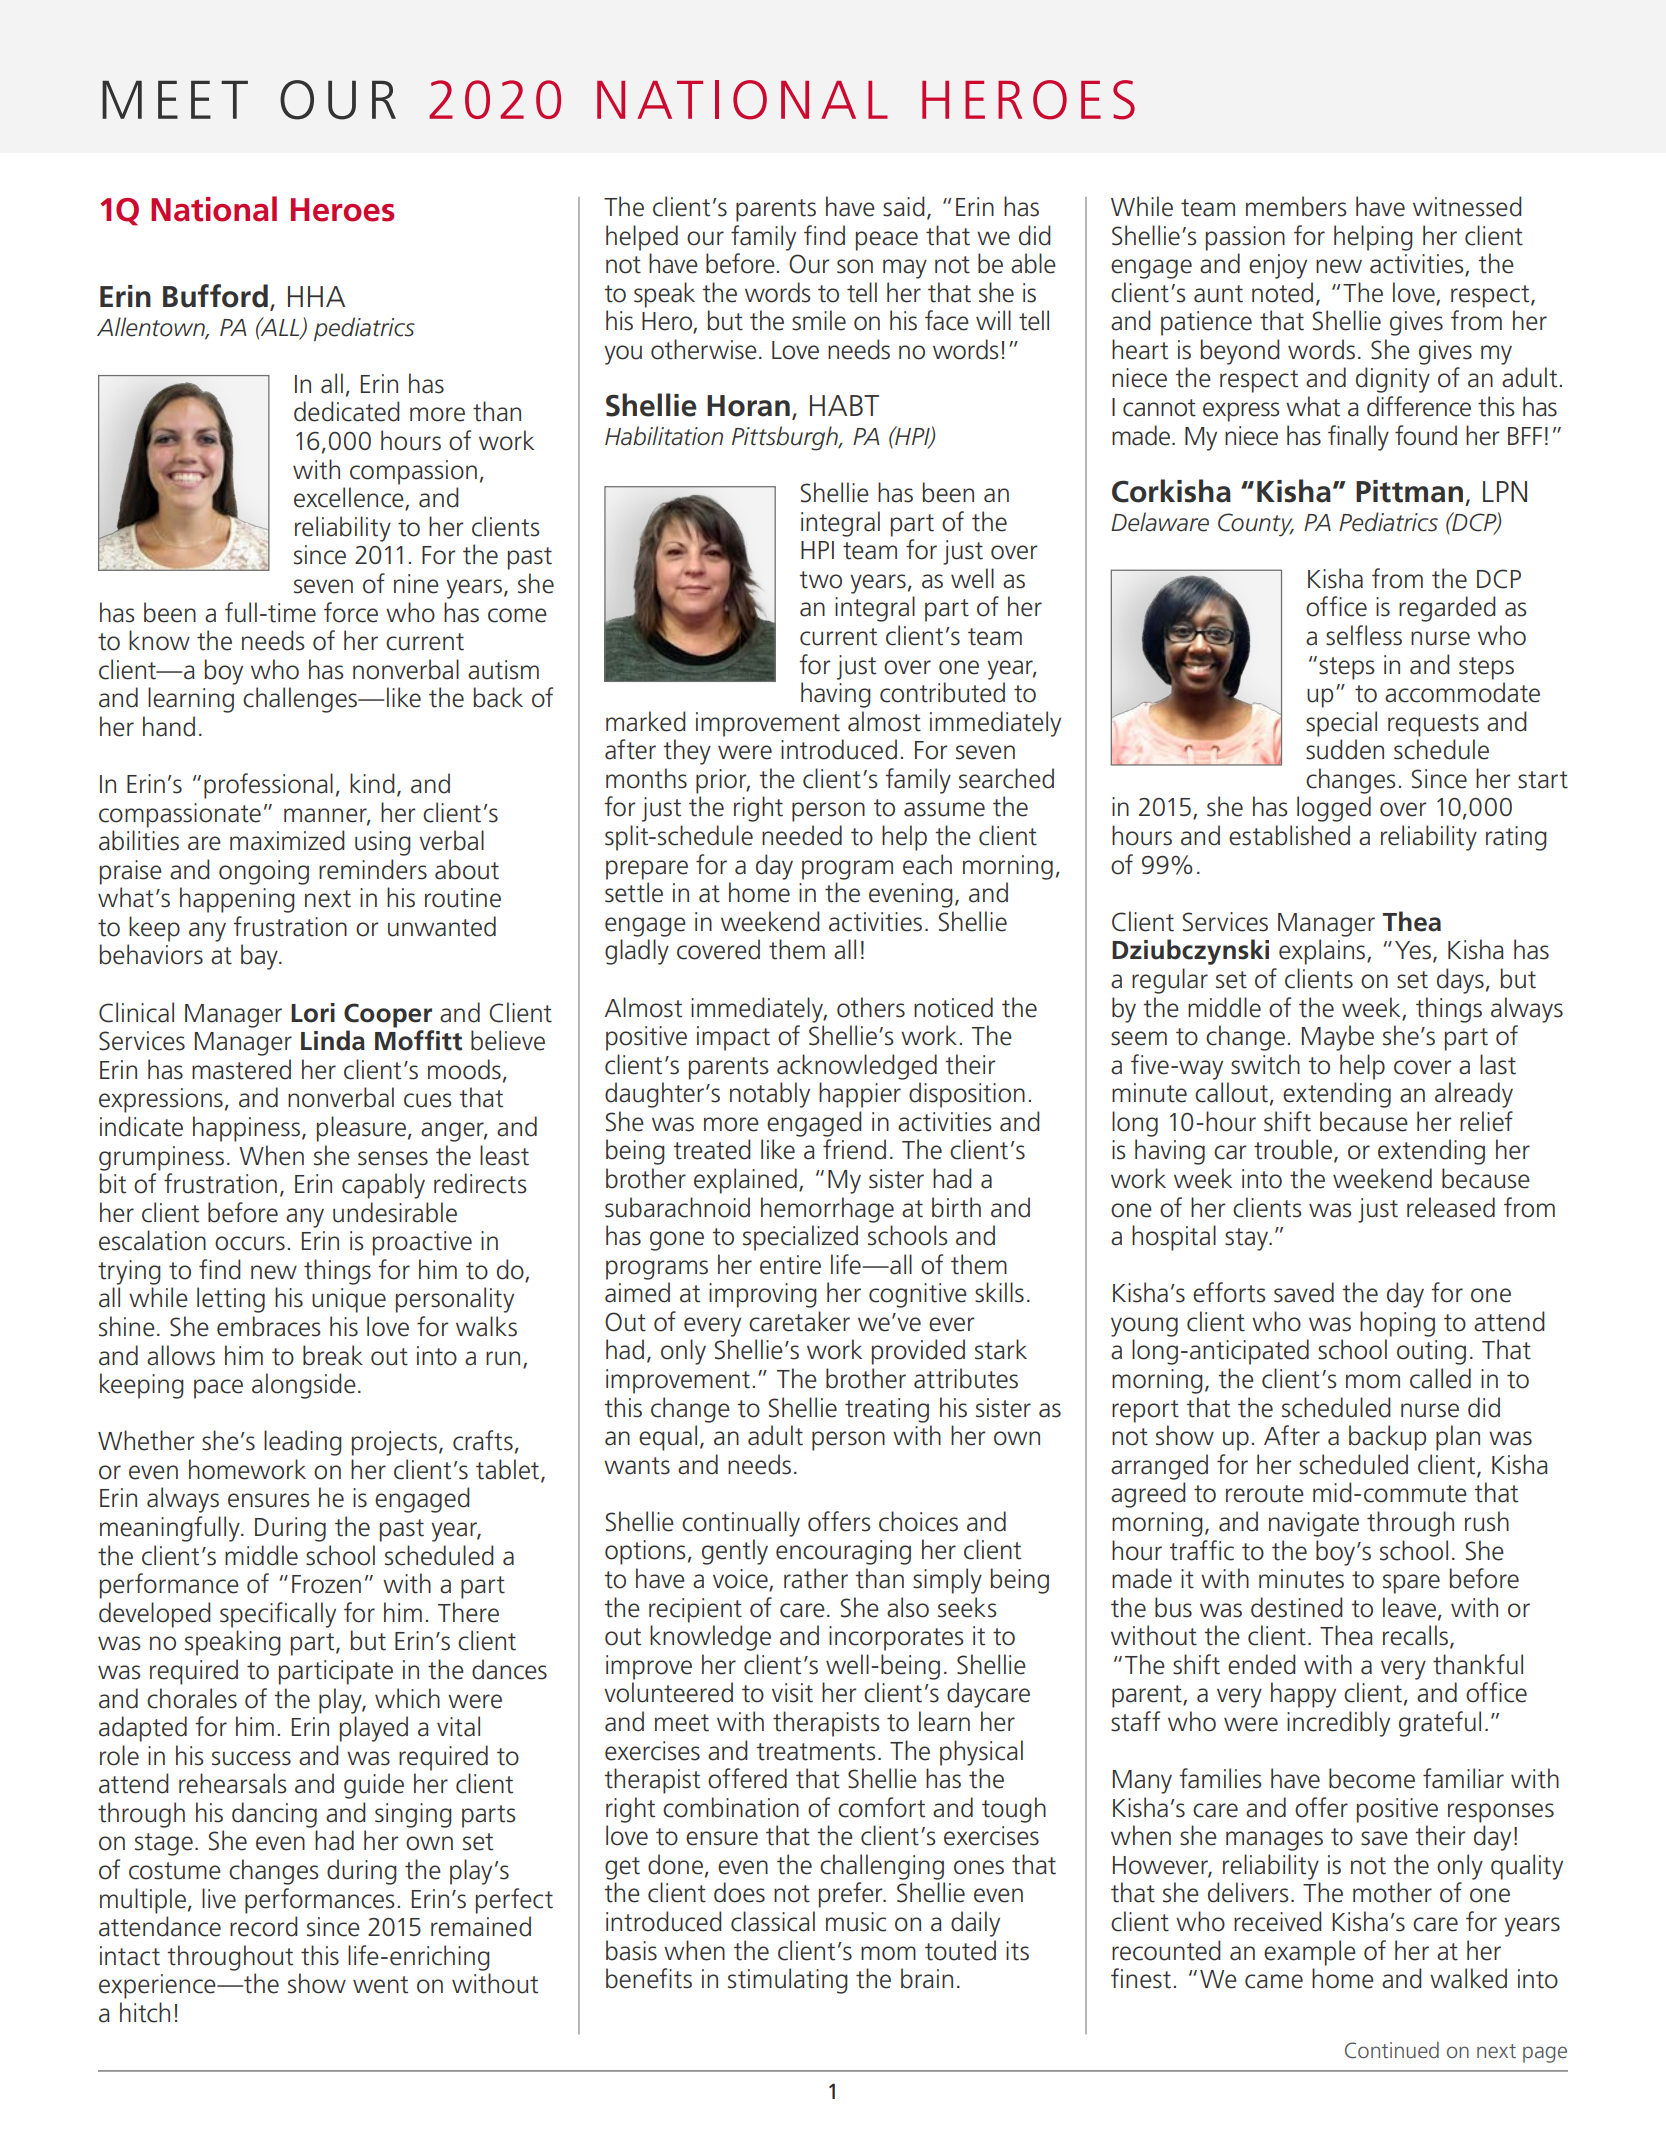  Describe the element at coordinates (1334, 809) in the screenshot. I see `logged` at that location.
